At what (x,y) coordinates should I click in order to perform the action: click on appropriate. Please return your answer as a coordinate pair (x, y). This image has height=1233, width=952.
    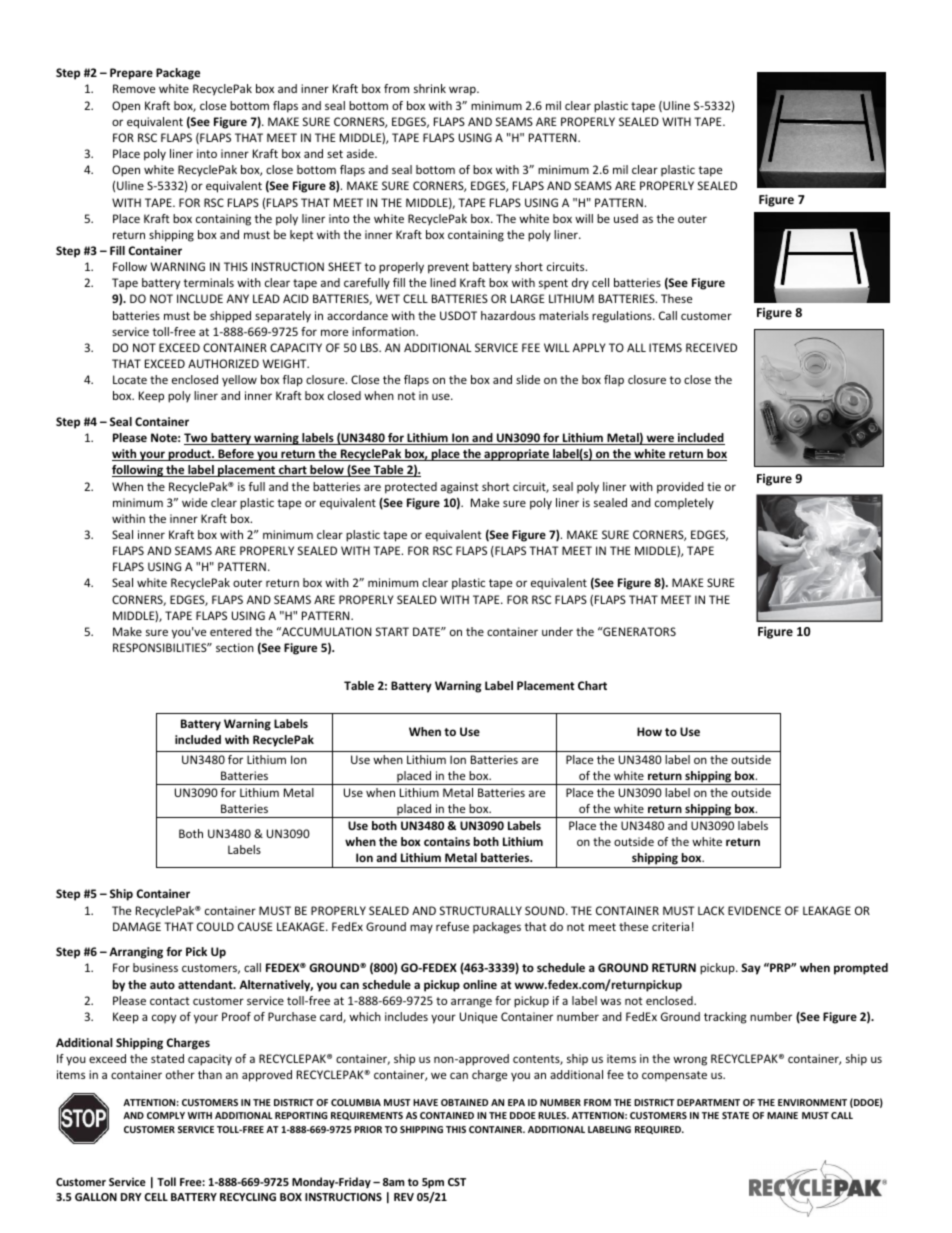
    Looking at the image, I should click on (516, 455).
